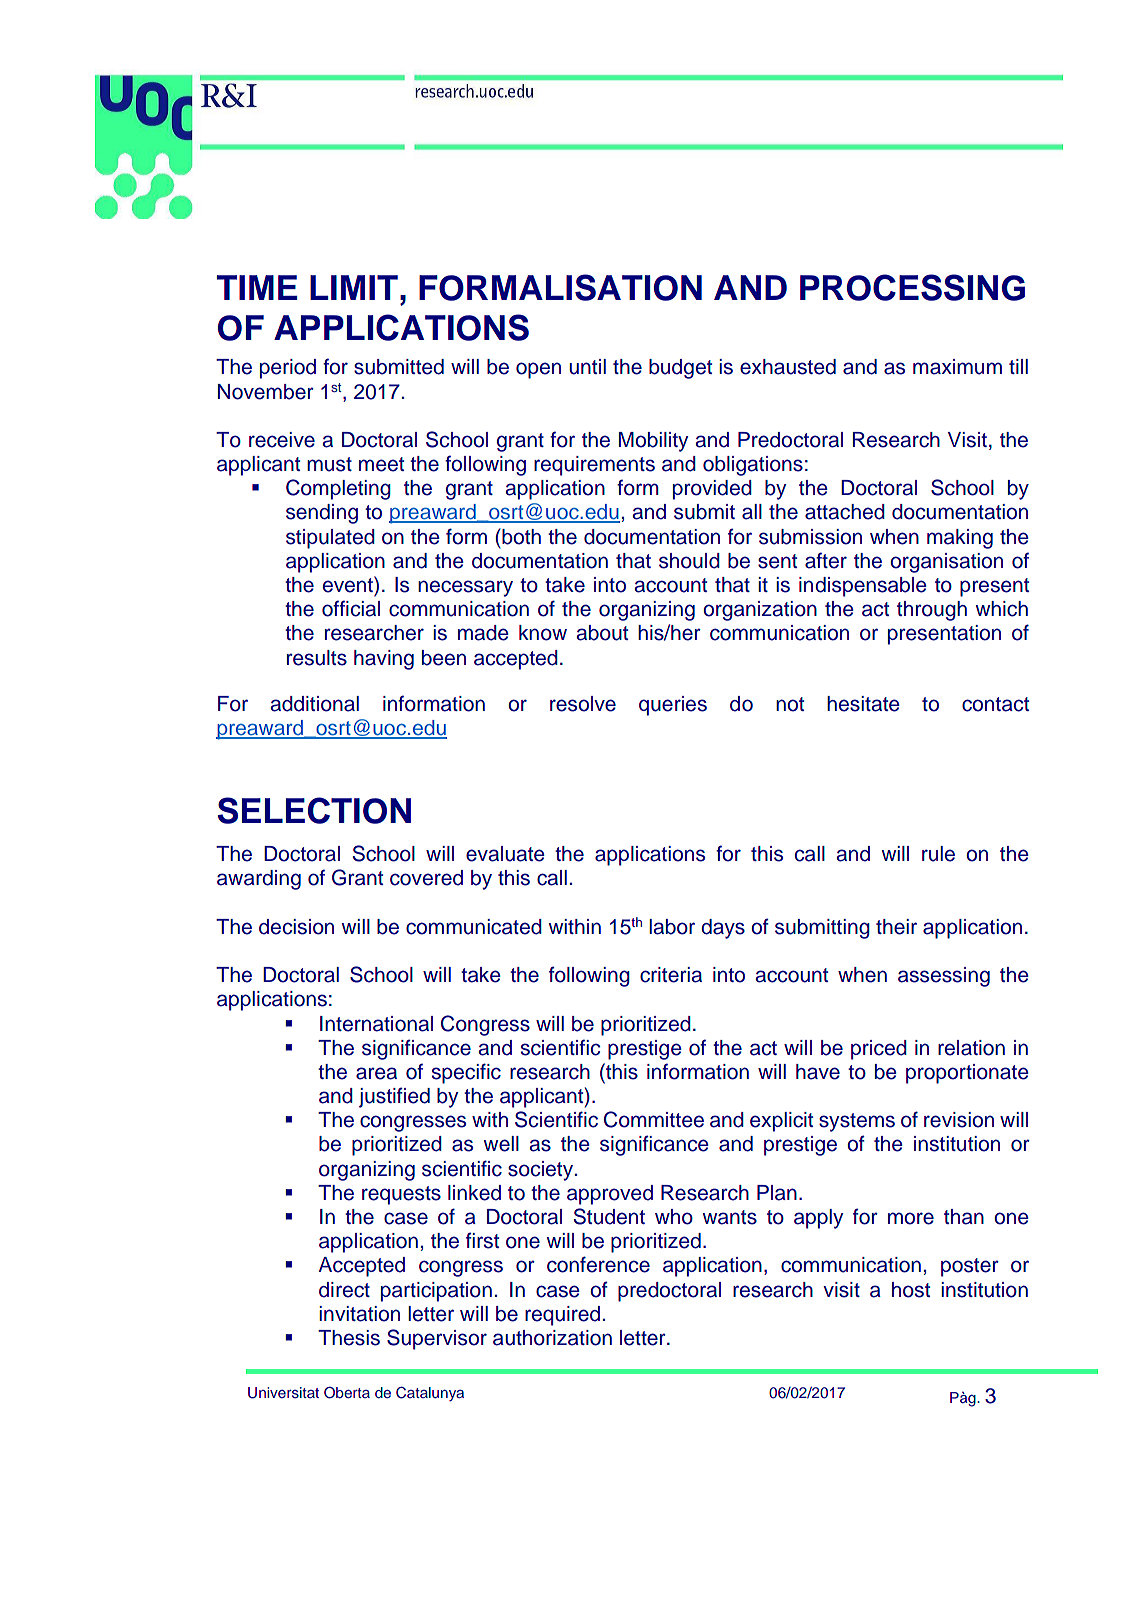 The height and width of the screenshot is (1610, 1138). What do you see at coordinates (912, 287) in the screenshot?
I see `PROCESSING` at bounding box center [912, 287].
